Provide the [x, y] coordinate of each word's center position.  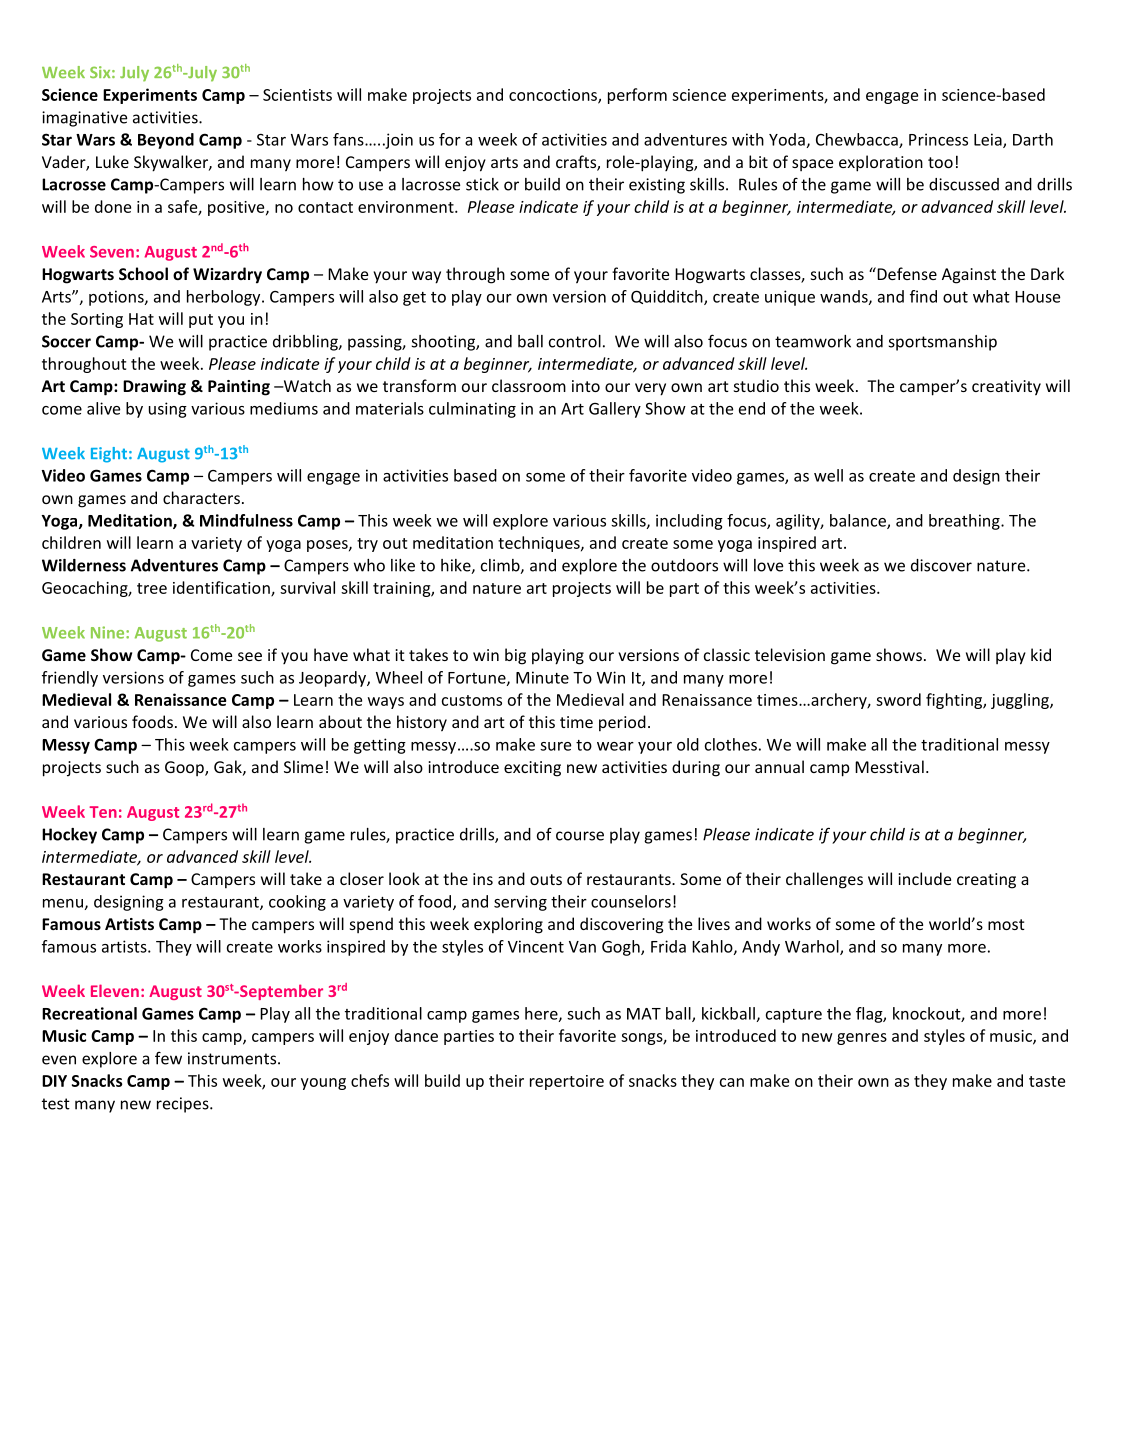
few [168, 1058]
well [828, 475]
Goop [185, 768]
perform [637, 96]
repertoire [567, 1082]
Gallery [615, 410]
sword [898, 699]
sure [555, 746]
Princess [938, 139]
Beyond [166, 141]
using [168, 410]
